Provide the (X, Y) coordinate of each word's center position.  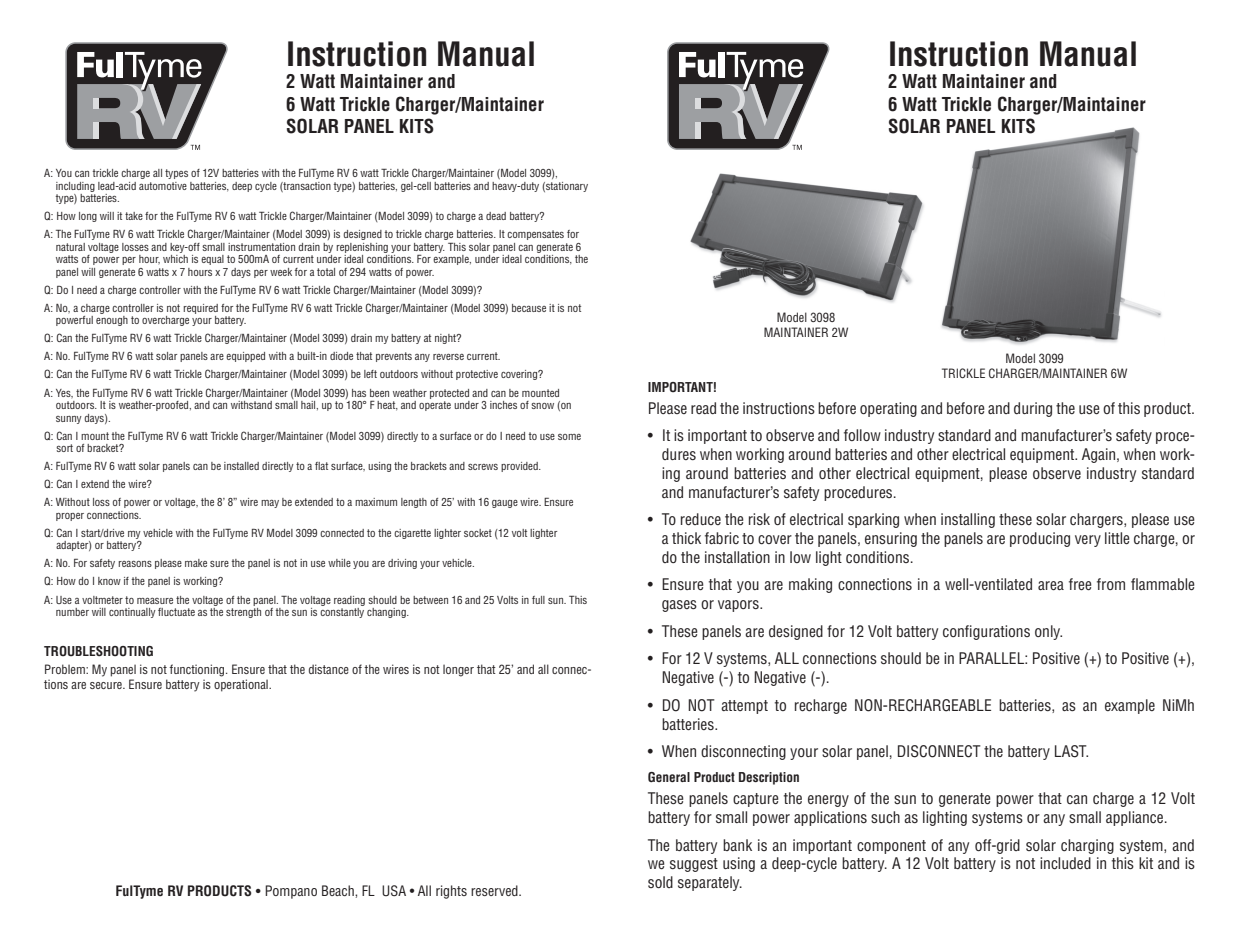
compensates (535, 235)
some (569, 437)
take (134, 216)
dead (496, 216)
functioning (198, 670)
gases (679, 606)
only (1048, 632)
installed (241, 466)
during (1033, 409)
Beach (339, 890)
